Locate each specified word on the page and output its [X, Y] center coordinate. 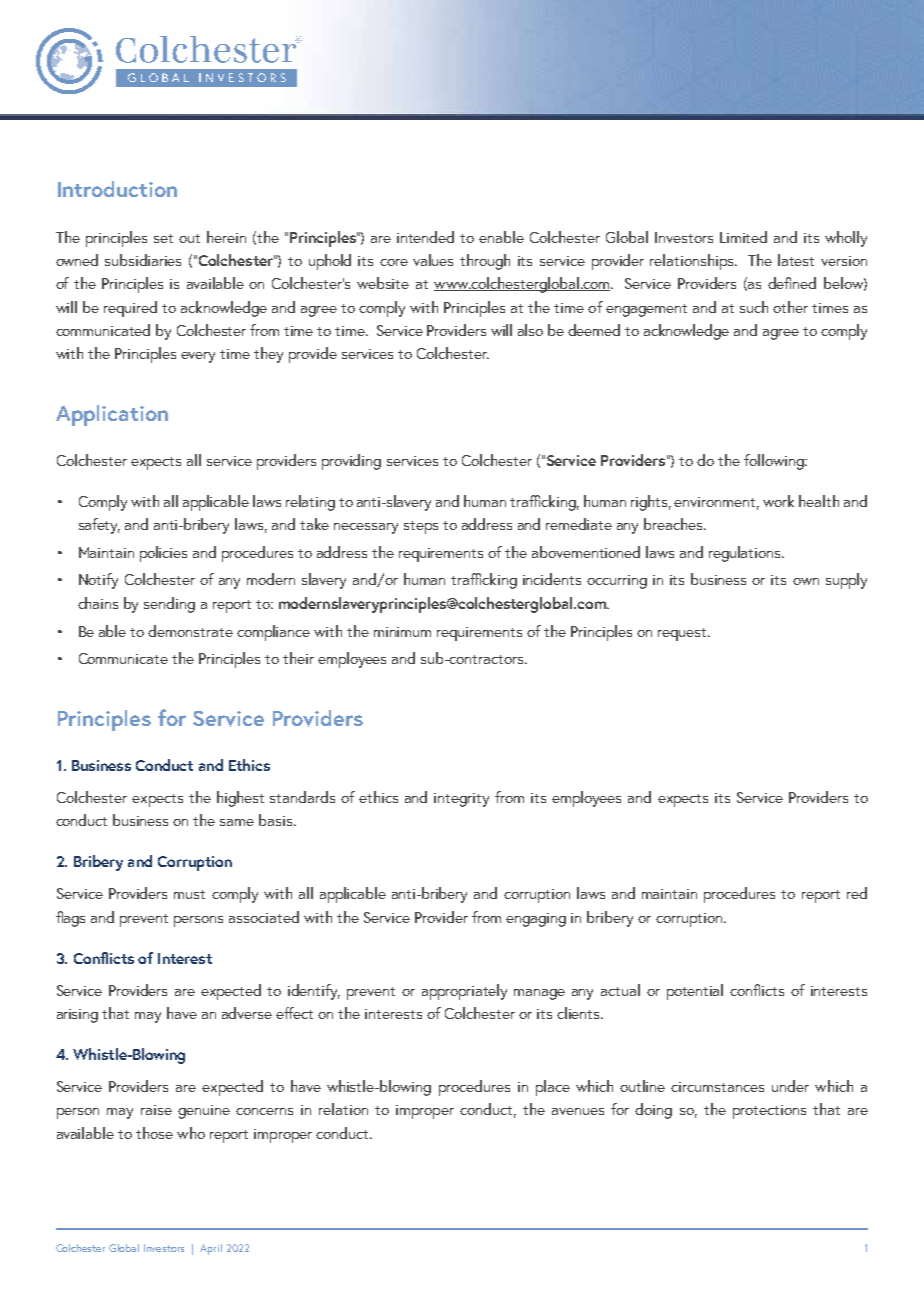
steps [421, 527]
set [163, 238]
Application [112, 415]
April [211, 1249]
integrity [461, 800]
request [684, 634]
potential [695, 992]
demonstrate [190, 631]
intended [425, 237]
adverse [247, 1013]
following [775, 462]
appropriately [464, 992]
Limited [743, 237]
